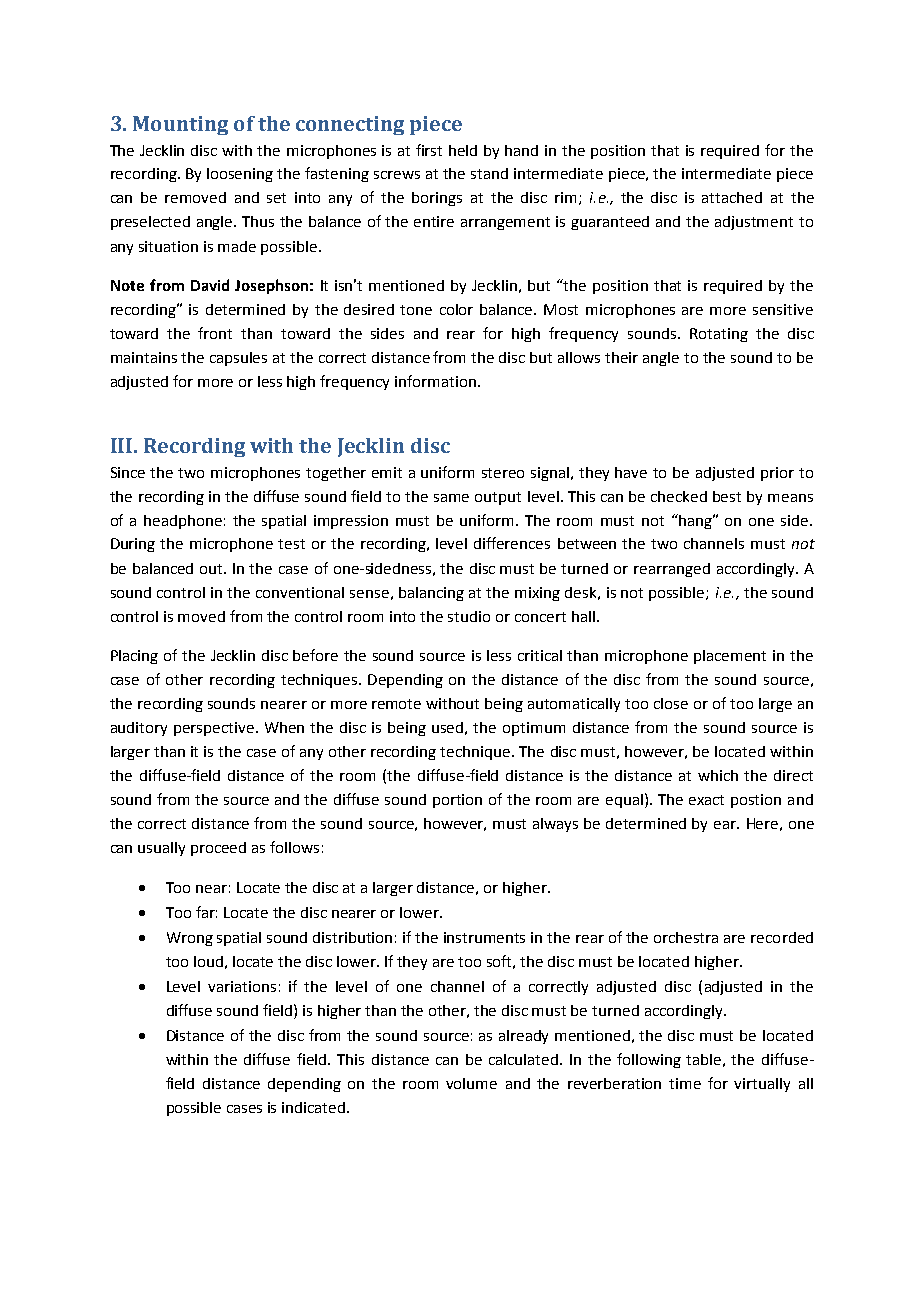 Image resolution: width=924 pixels, height=1308 pixels. Describe the element at coordinates (463, 150) in the screenshot. I see `held` at that location.
